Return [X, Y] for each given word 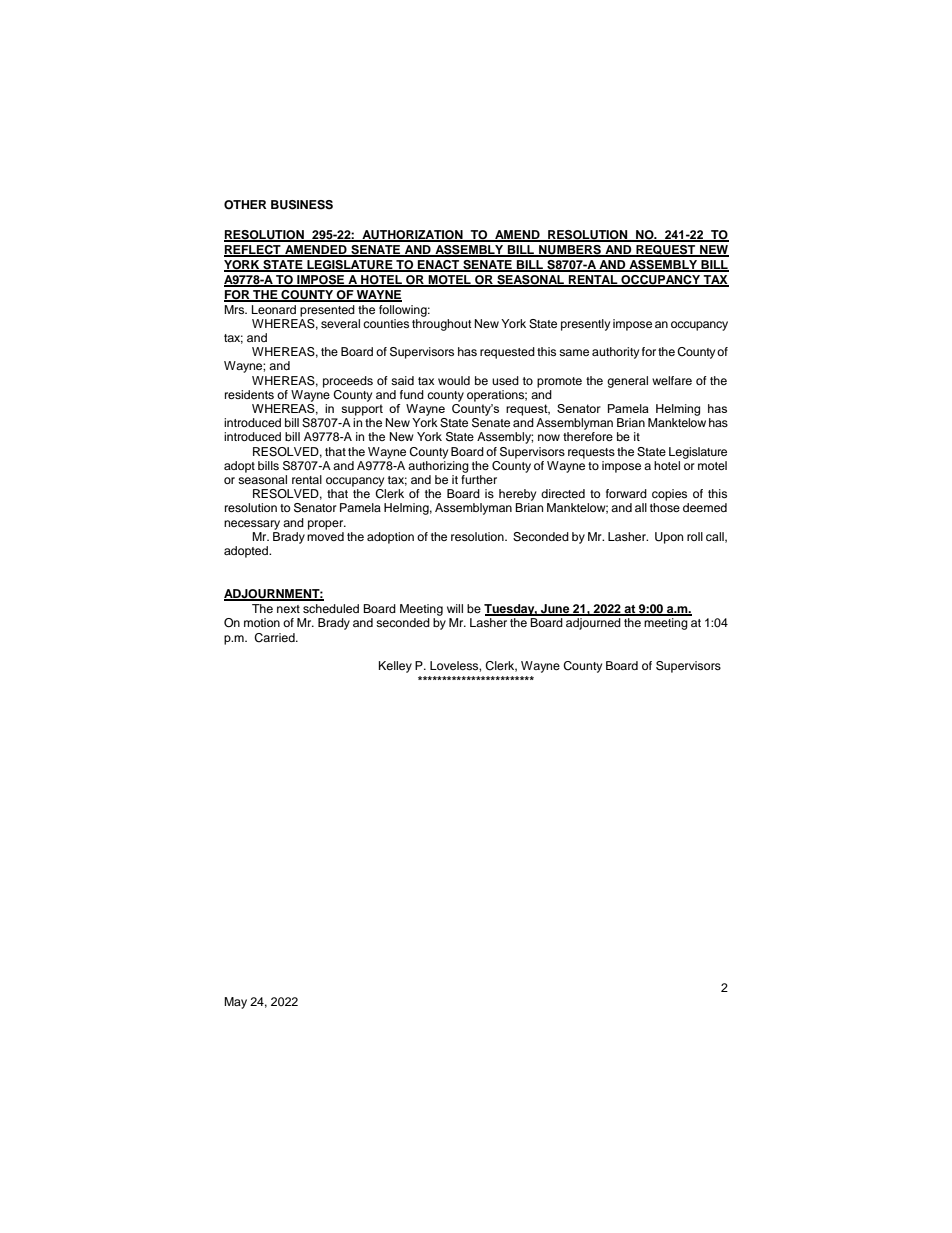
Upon [669, 538]
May [235, 1003]
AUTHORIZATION [412, 236]
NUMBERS [570, 251]
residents [249, 394]
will [455, 608]
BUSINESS [302, 205]
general [627, 382]
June [555, 610]
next [288, 609]
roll [695, 536]
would [454, 380]
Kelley [395, 667]
